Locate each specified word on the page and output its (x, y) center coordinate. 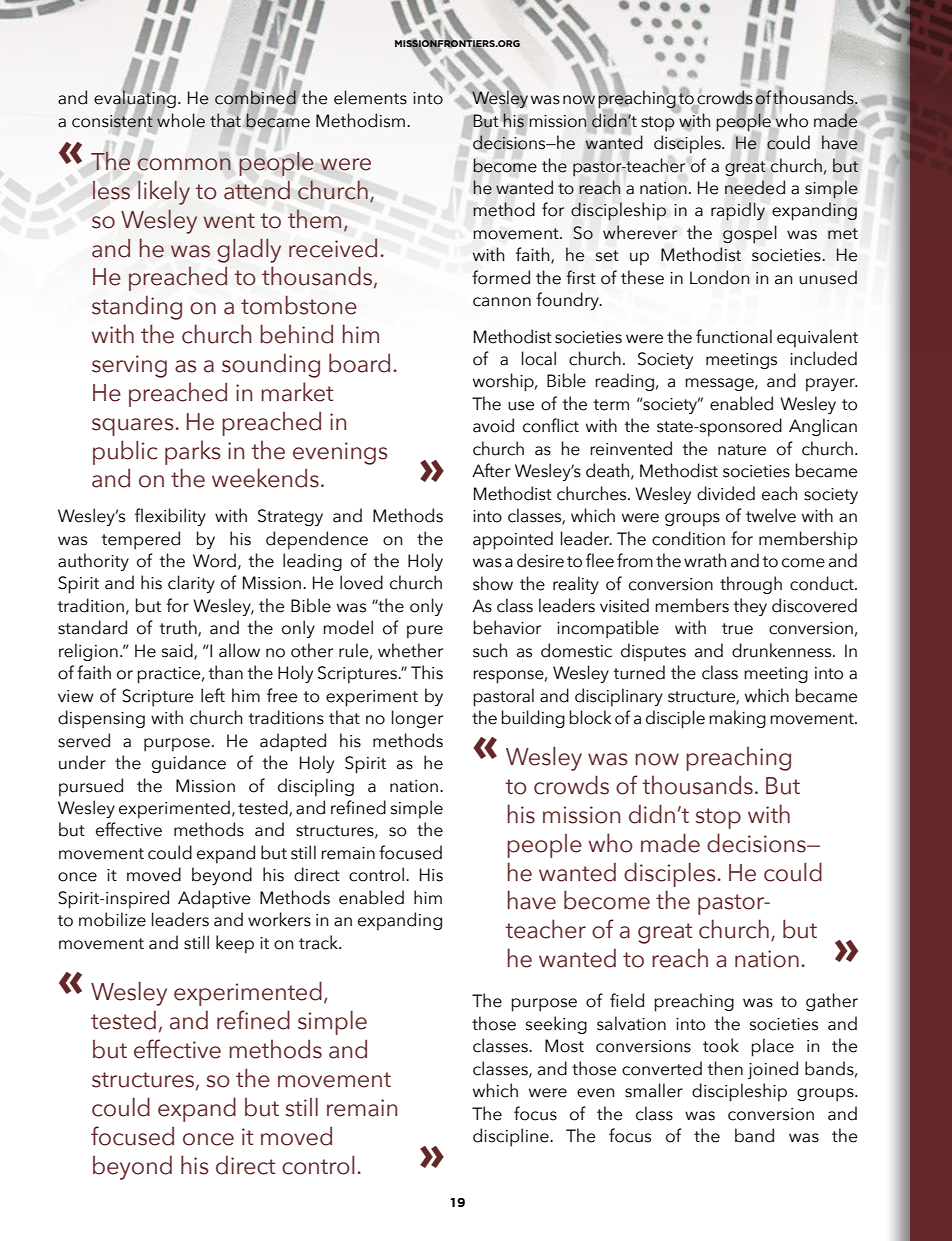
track (320, 942)
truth (179, 628)
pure (425, 632)
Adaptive (214, 899)
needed (755, 187)
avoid (493, 425)
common (184, 164)
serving (129, 366)
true (737, 629)
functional (734, 336)
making (737, 719)
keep (235, 944)
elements (370, 97)
